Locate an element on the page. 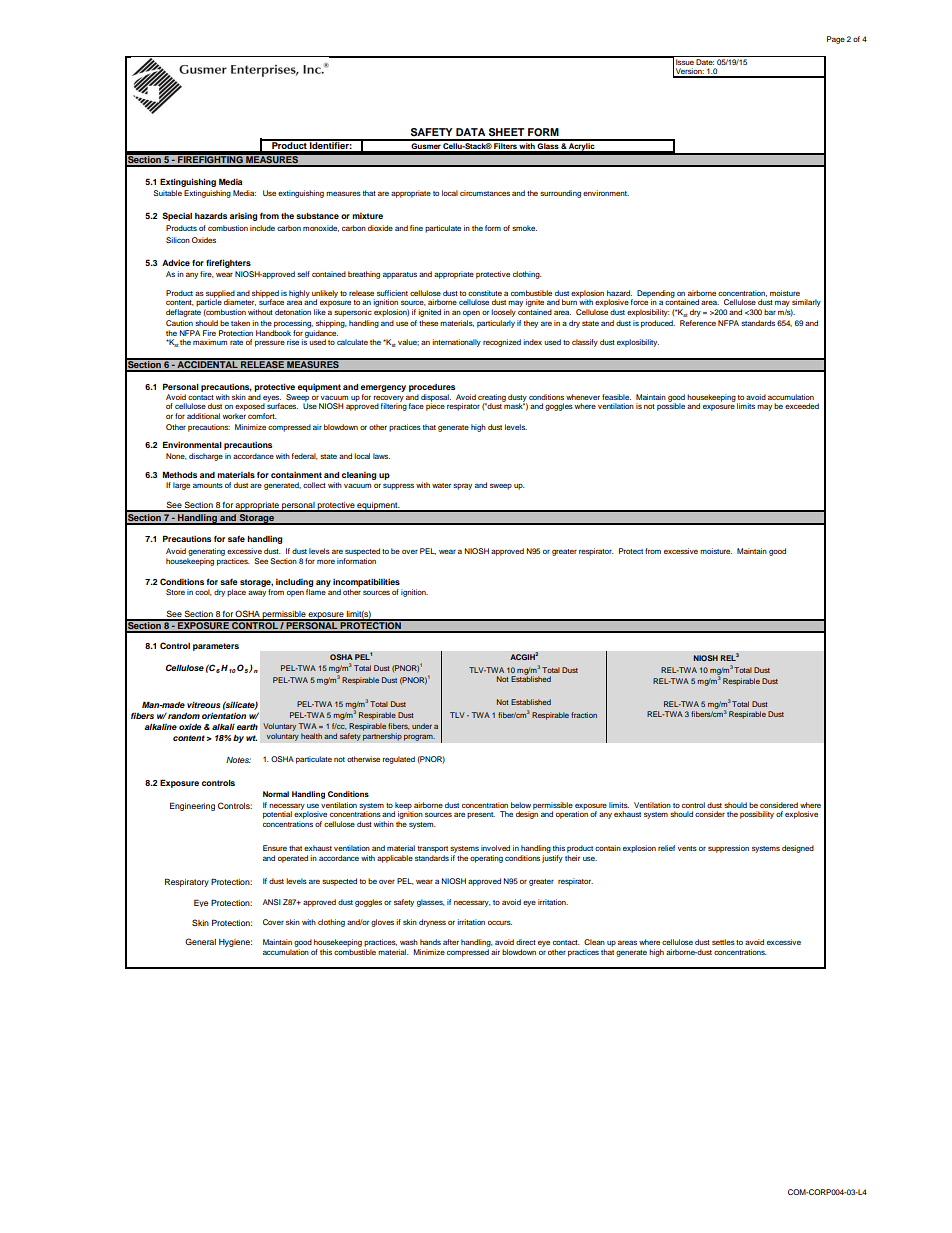 The image size is (952, 1233). bar is located at coordinates (770, 312).
